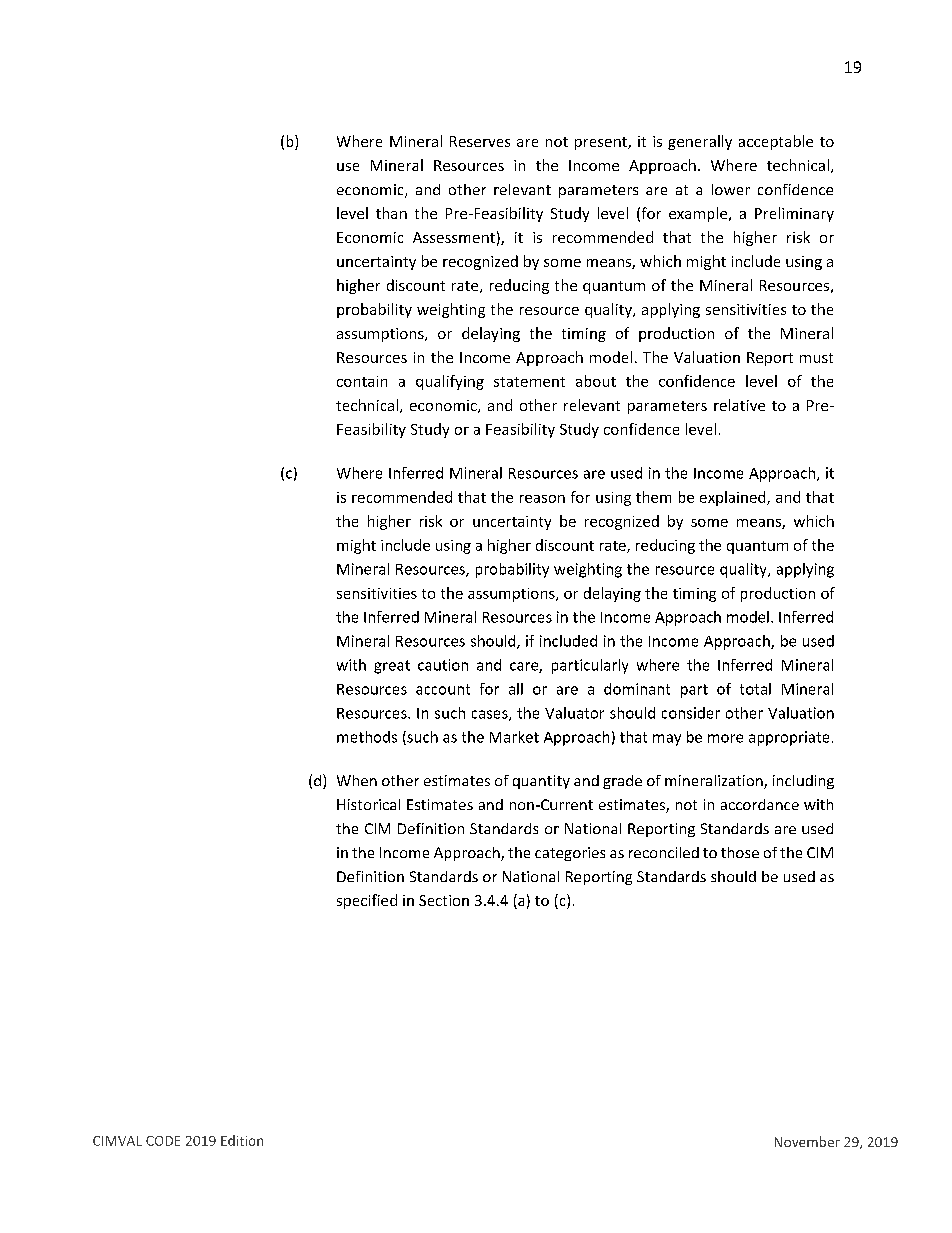 This screenshot has height=1233, width=952. Describe the element at coordinates (755, 689) in the screenshot. I see `total` at that location.
